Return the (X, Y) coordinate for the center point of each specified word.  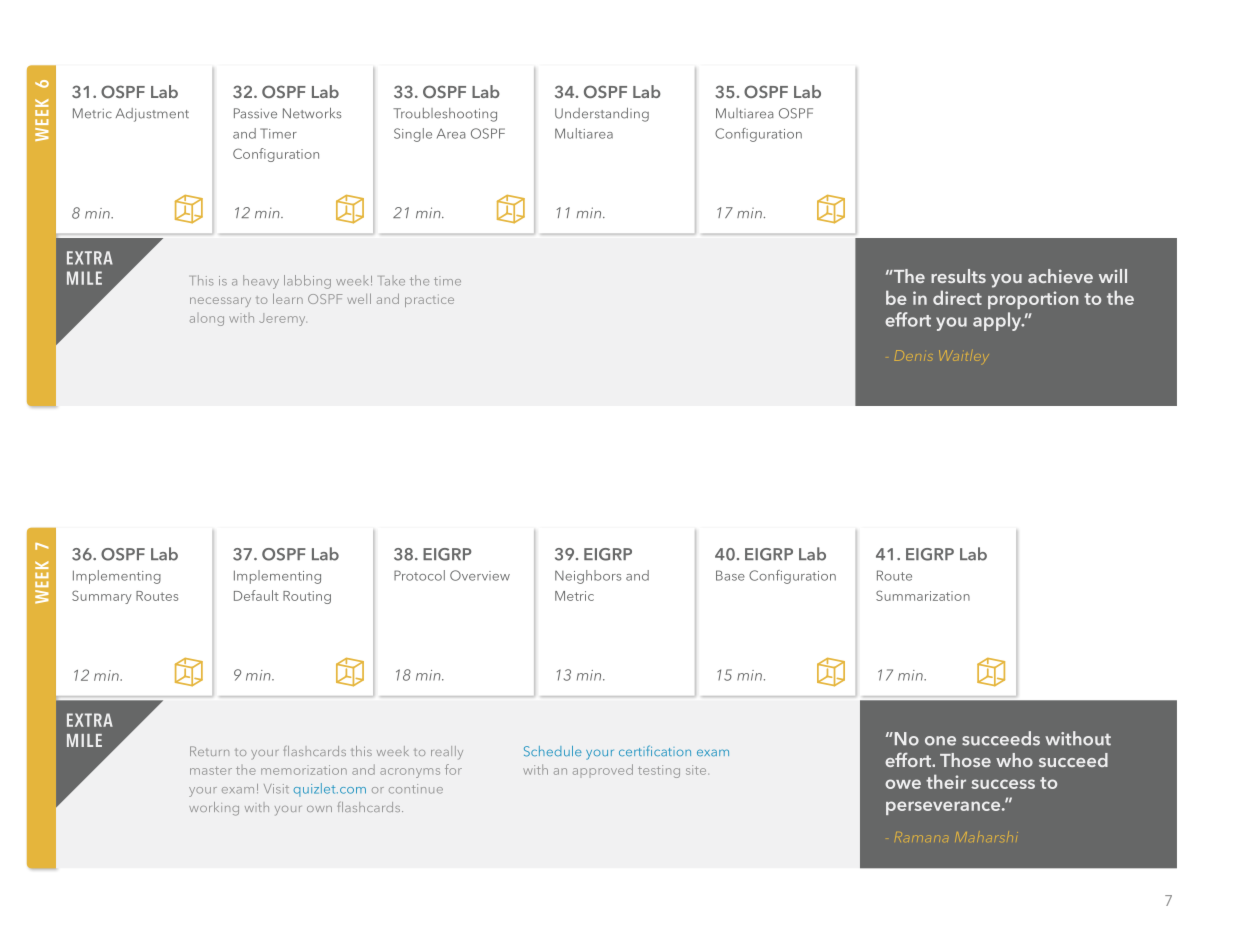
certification (655, 750)
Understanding (602, 115)
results (958, 276)
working (214, 809)
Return (209, 751)
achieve (1060, 276)
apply (998, 321)
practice (429, 300)
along (207, 321)
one (940, 741)
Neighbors (588, 577)
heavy (261, 282)
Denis (914, 355)
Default (256, 595)
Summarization (923, 595)
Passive (255, 113)
